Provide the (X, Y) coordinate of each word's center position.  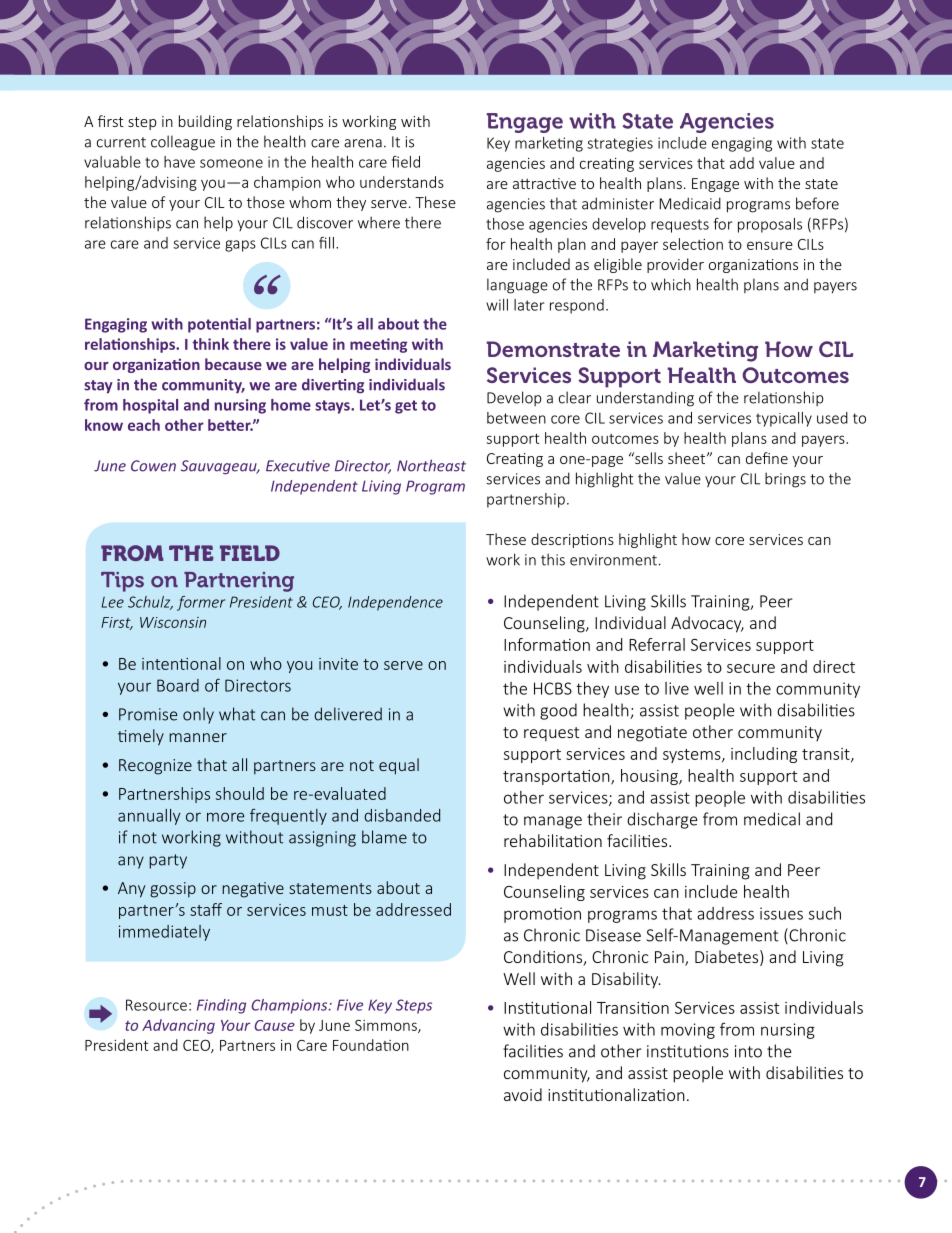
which (671, 284)
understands (402, 182)
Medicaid (690, 203)
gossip (173, 890)
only (198, 715)
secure (751, 668)
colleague (183, 143)
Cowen (153, 466)
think (210, 344)
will (497, 305)
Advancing (178, 1026)
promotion (542, 915)
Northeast (431, 465)
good (558, 711)
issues (781, 913)
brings (785, 480)
